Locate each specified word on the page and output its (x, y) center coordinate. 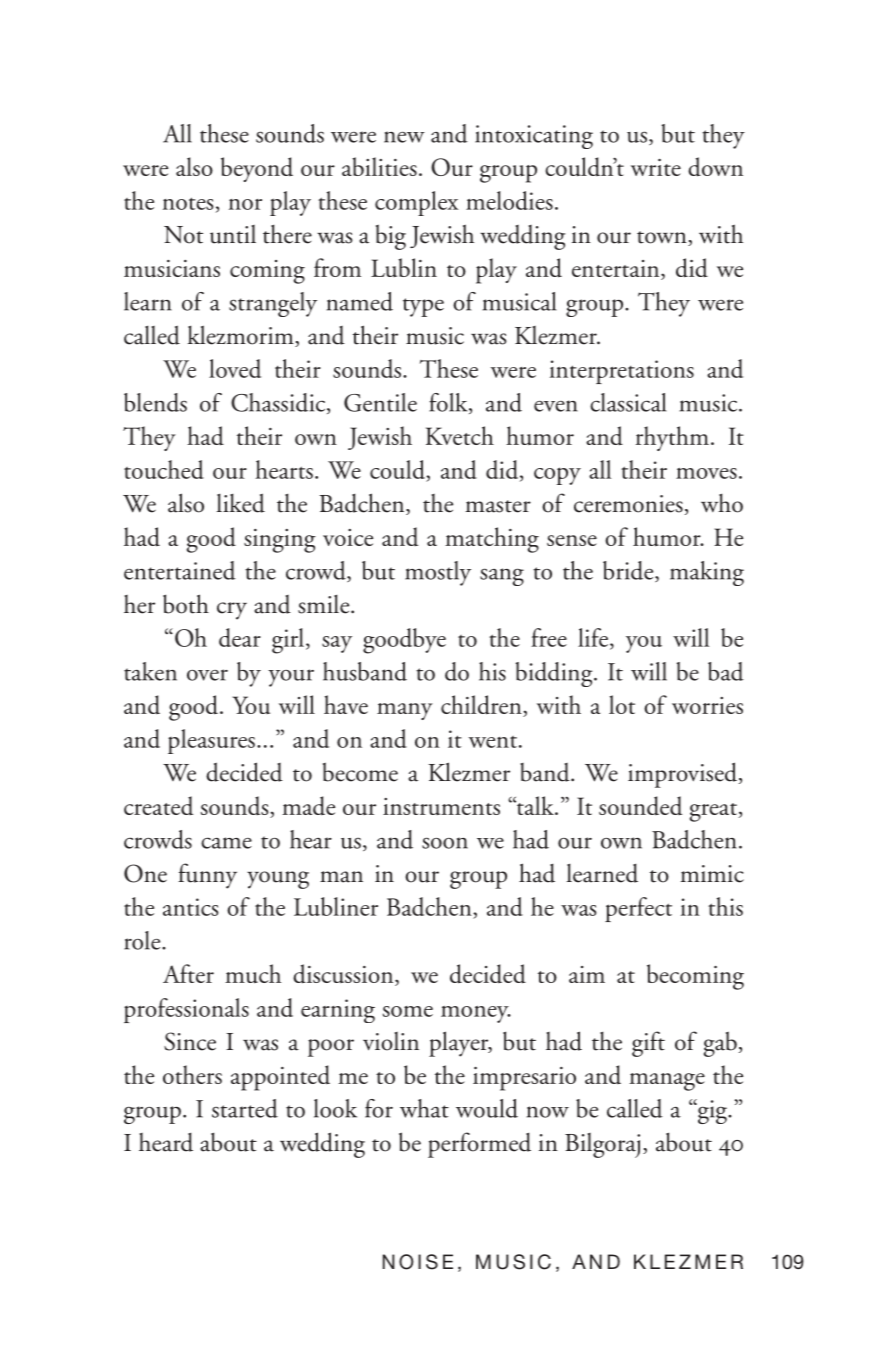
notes (188, 203)
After (188, 973)
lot (622, 704)
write (656, 167)
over (207, 675)
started (245, 1108)
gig (712, 1111)
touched (164, 469)
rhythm (672, 438)
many (405, 711)
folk (449, 403)
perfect (638, 909)
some (408, 1011)
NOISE (418, 1262)
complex (416, 203)
